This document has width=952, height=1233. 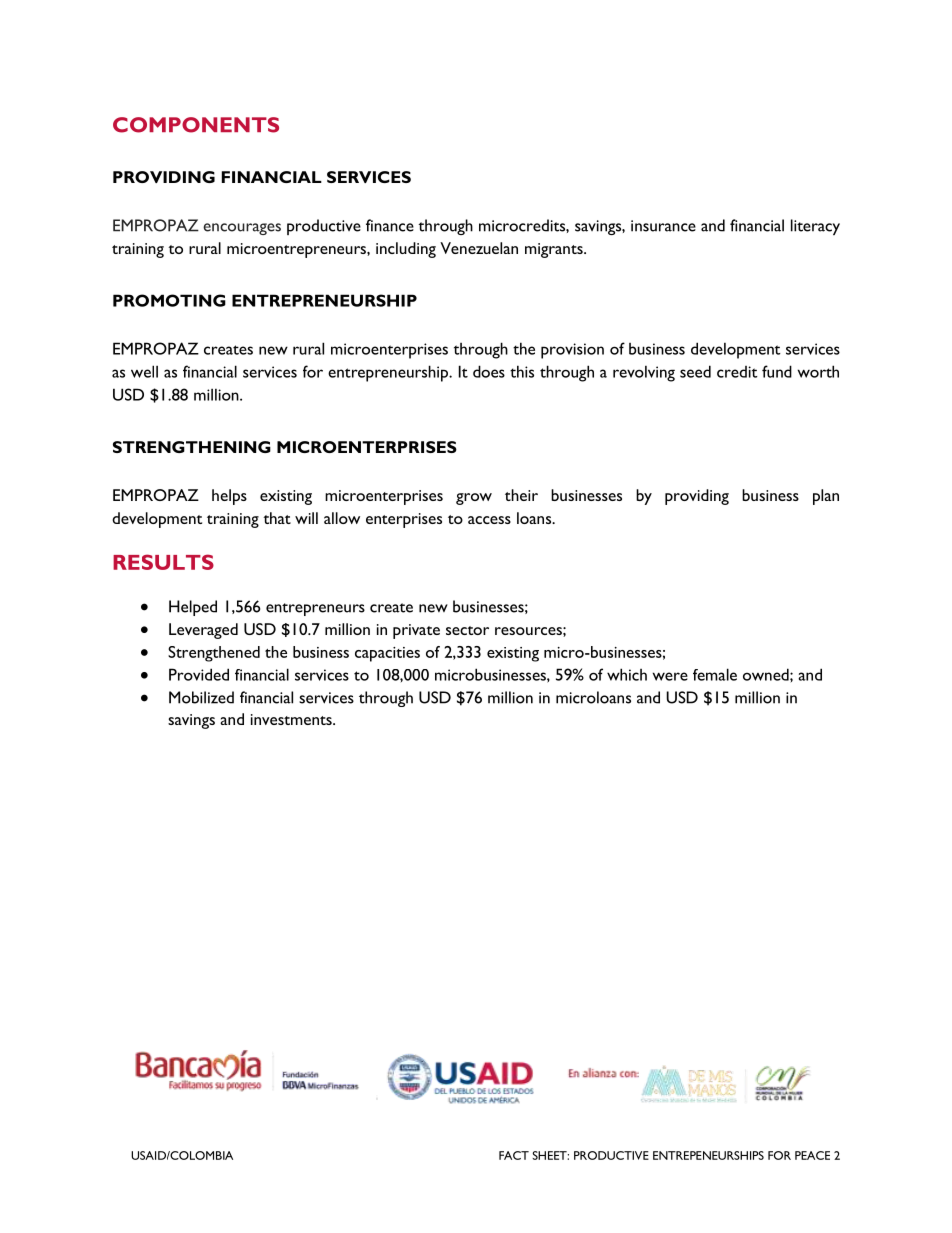 I want to click on Venezuelan, so click(x=479, y=248).
